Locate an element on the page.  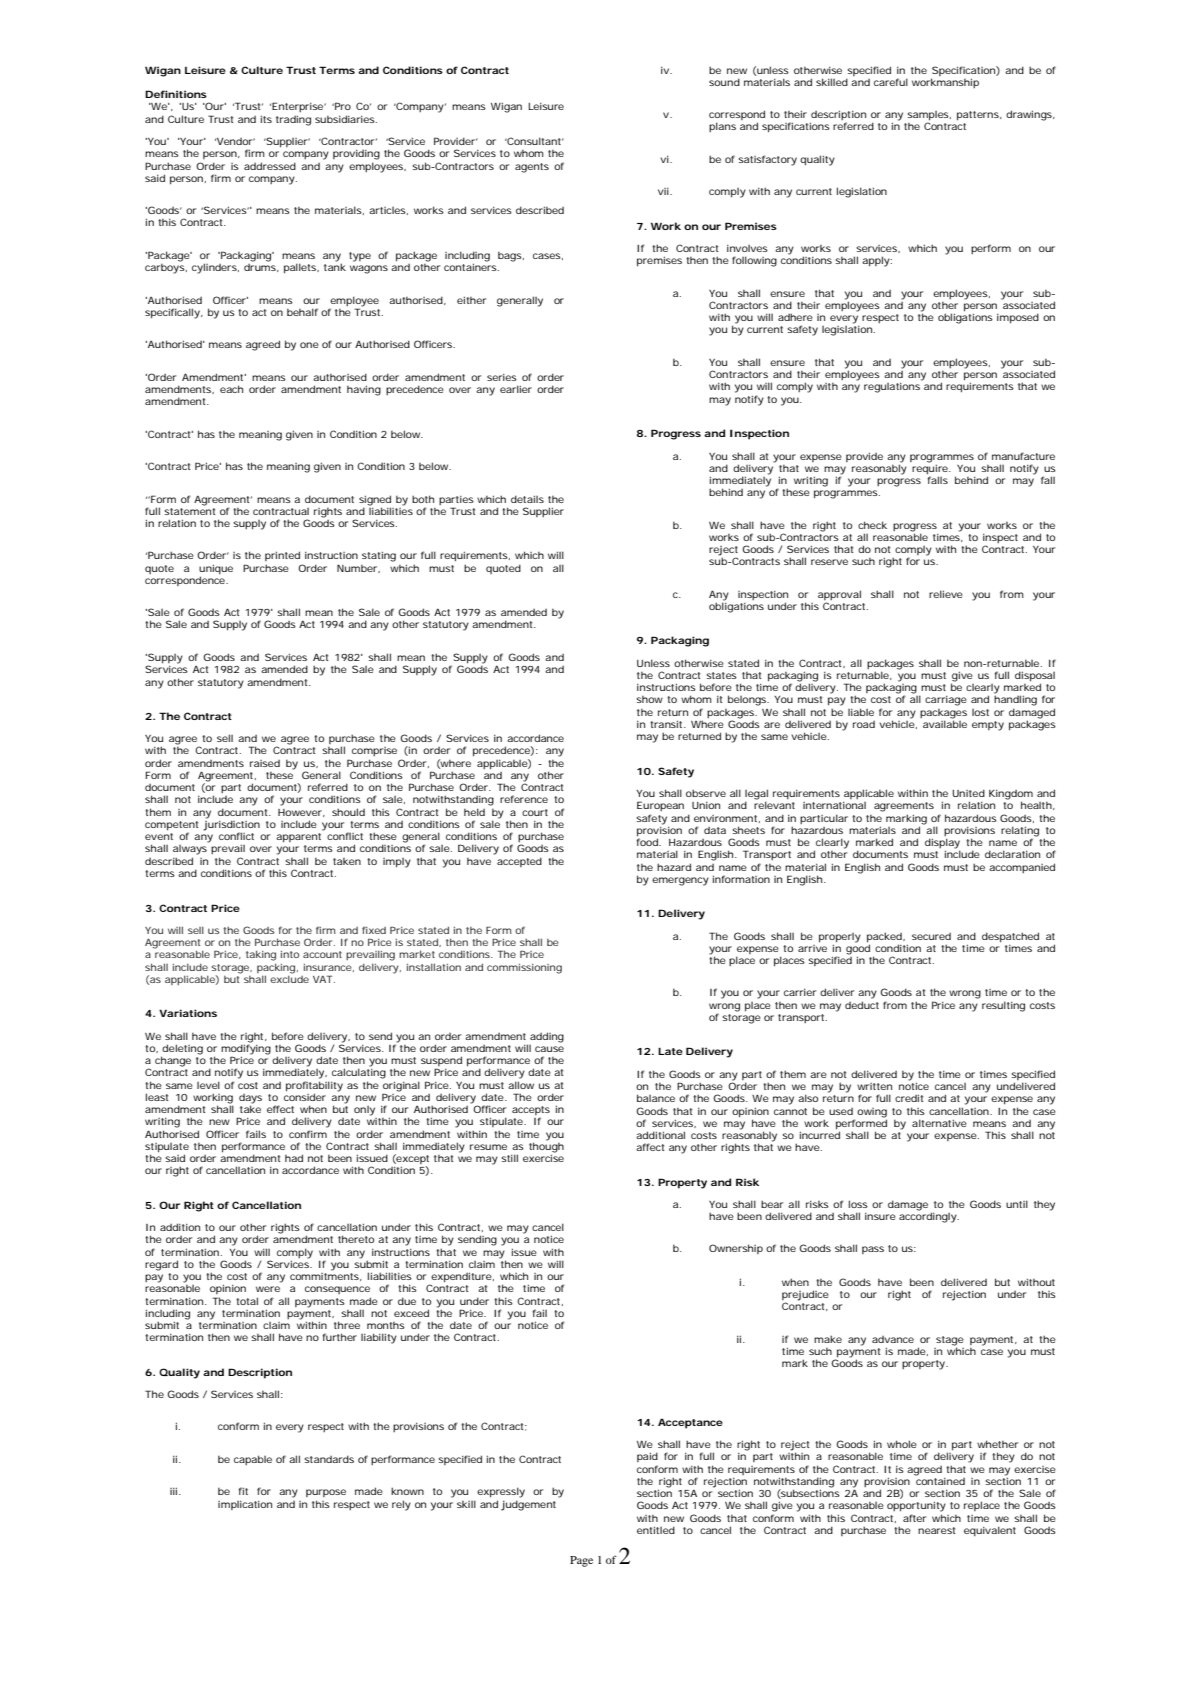
modifying is located at coordinates (246, 1049).
